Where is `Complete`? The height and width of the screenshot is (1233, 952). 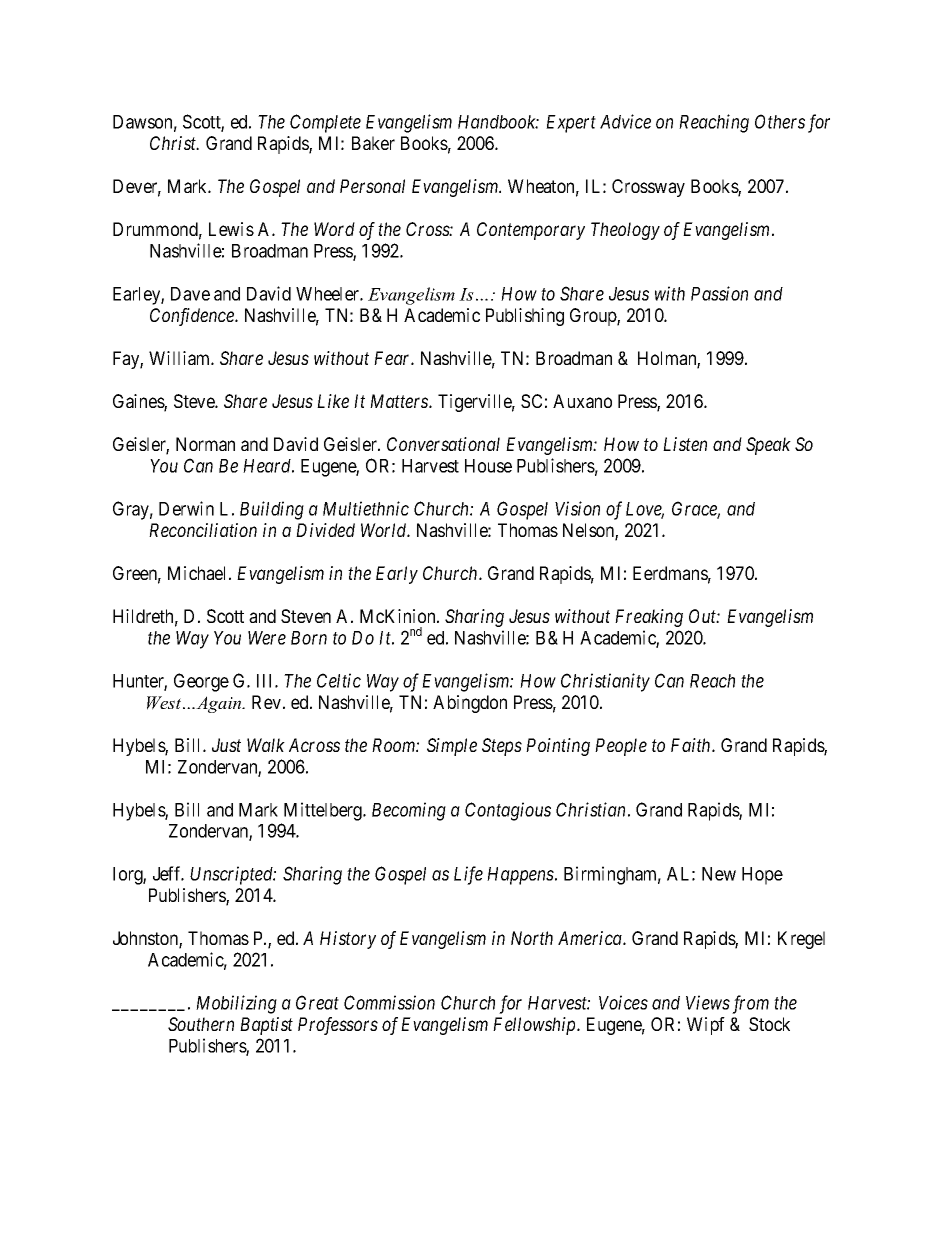
Complete is located at coordinates (325, 123).
